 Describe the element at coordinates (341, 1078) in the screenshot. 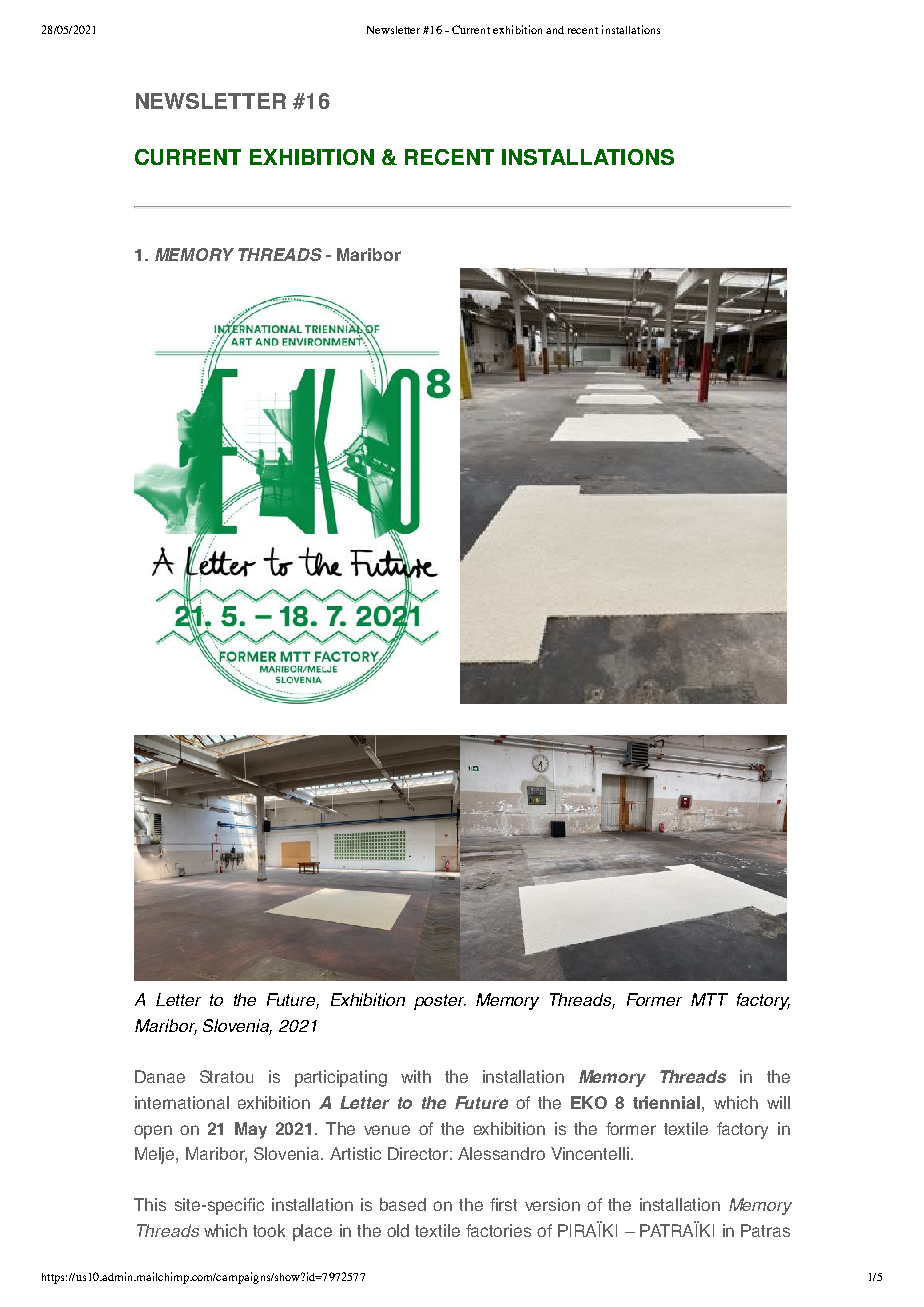

I see `participating` at that location.
